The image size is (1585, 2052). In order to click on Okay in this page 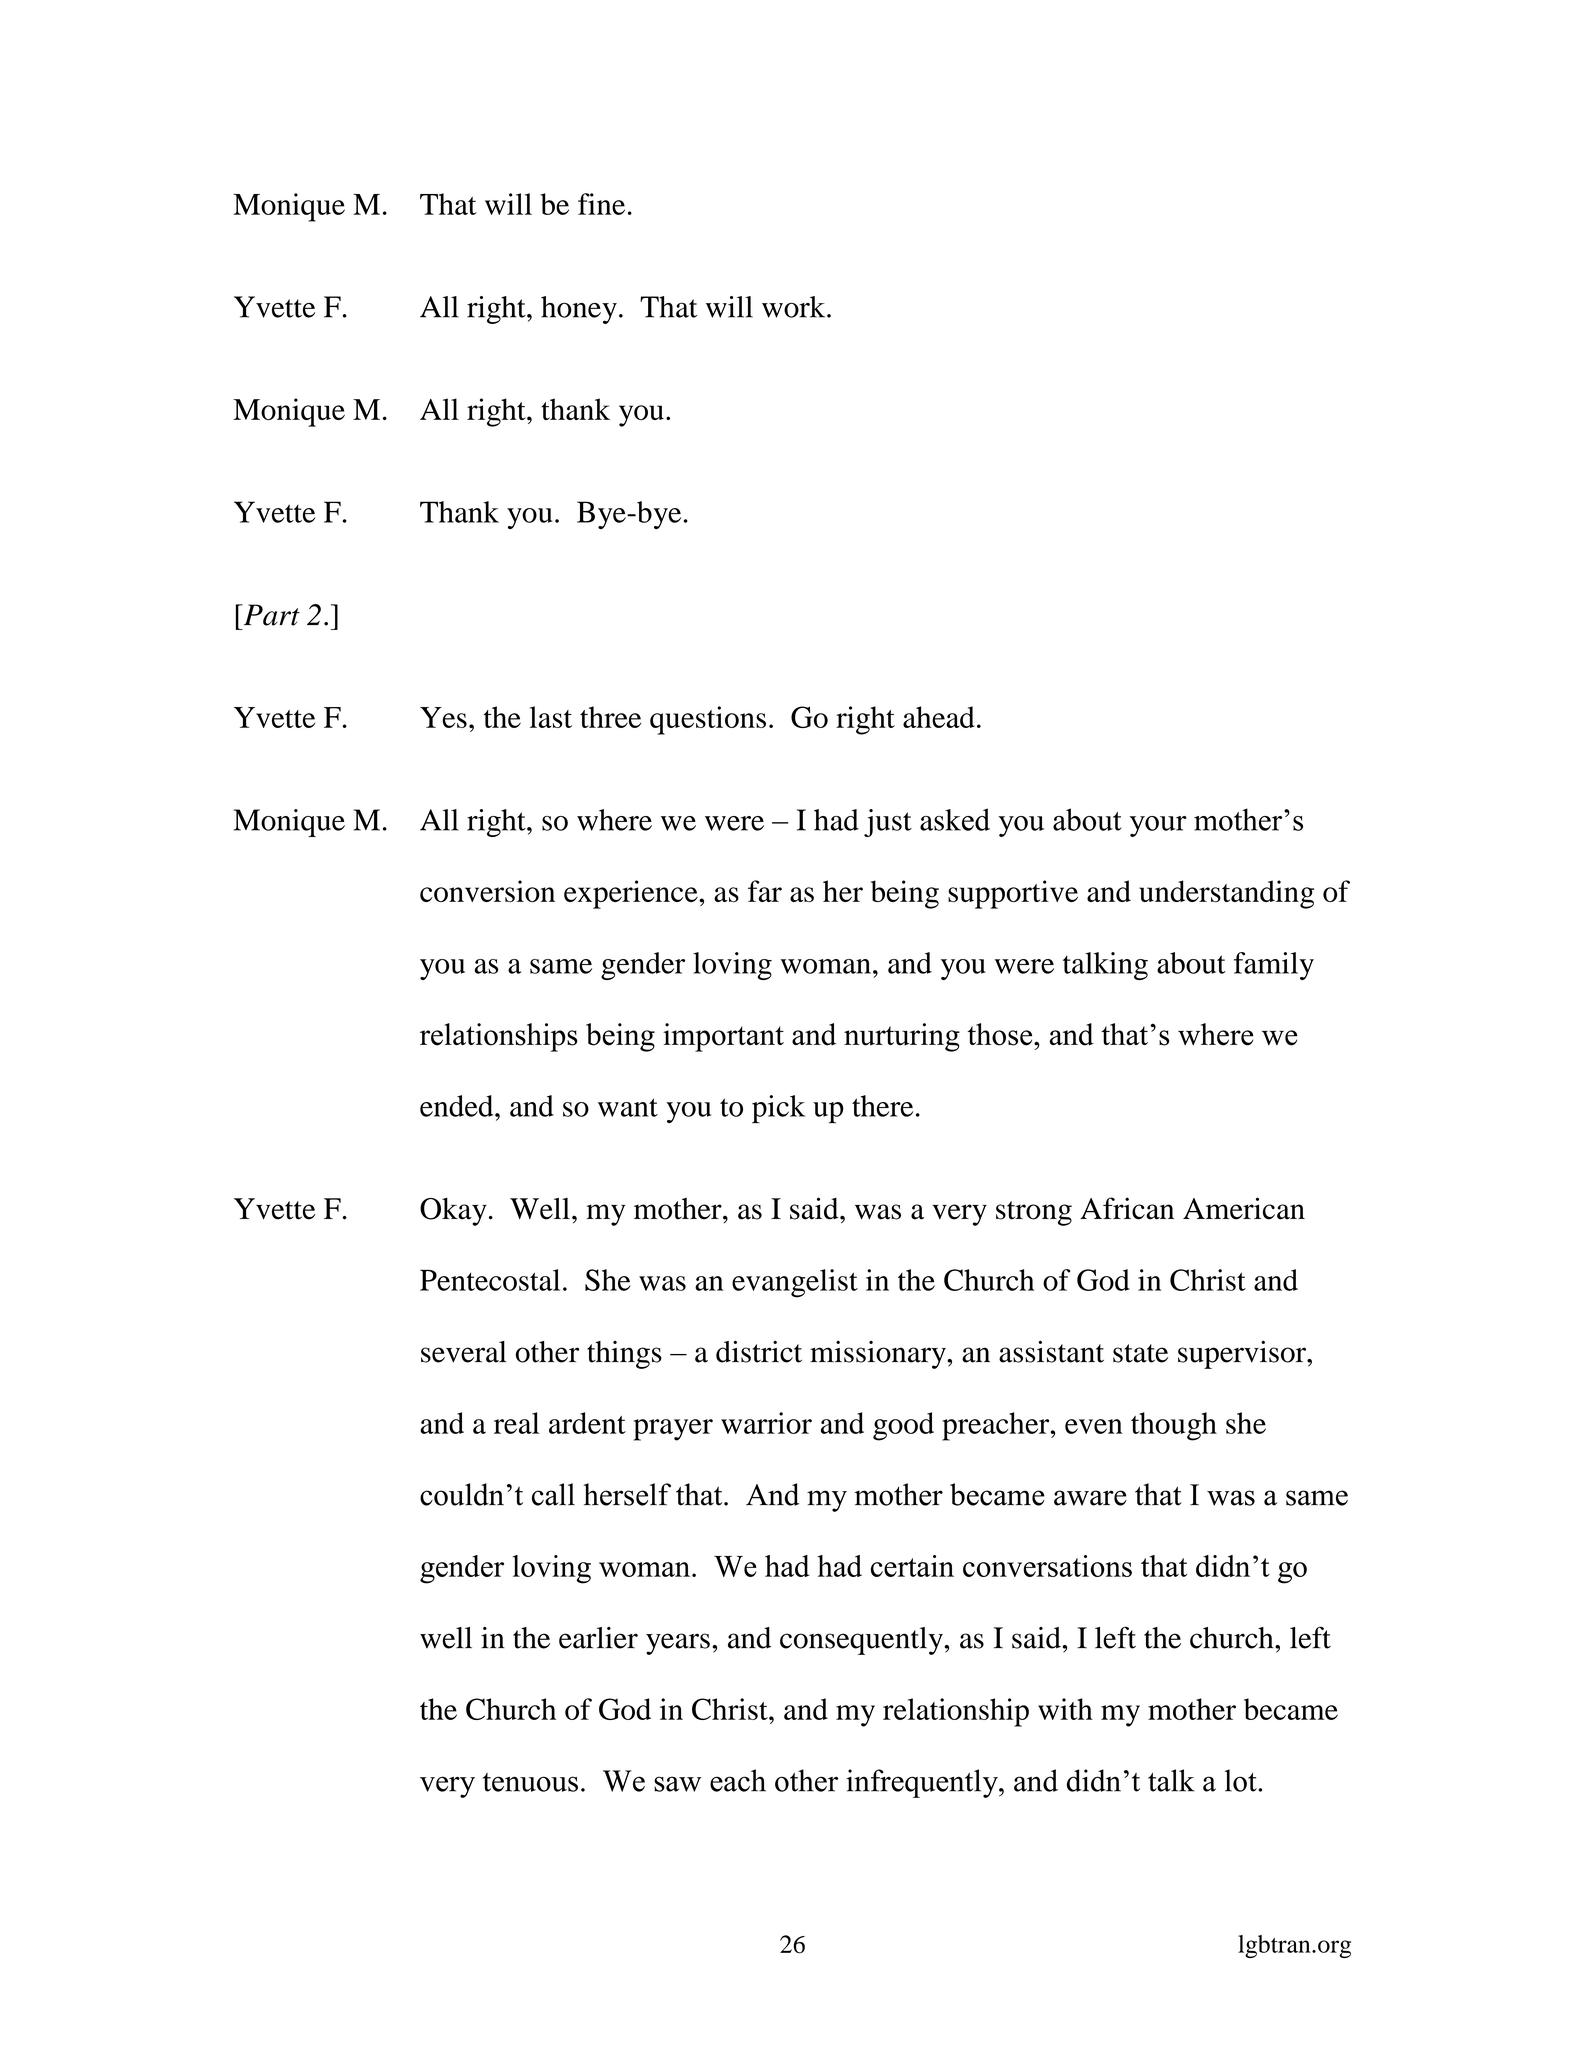, I will do `click(453, 1212)`.
